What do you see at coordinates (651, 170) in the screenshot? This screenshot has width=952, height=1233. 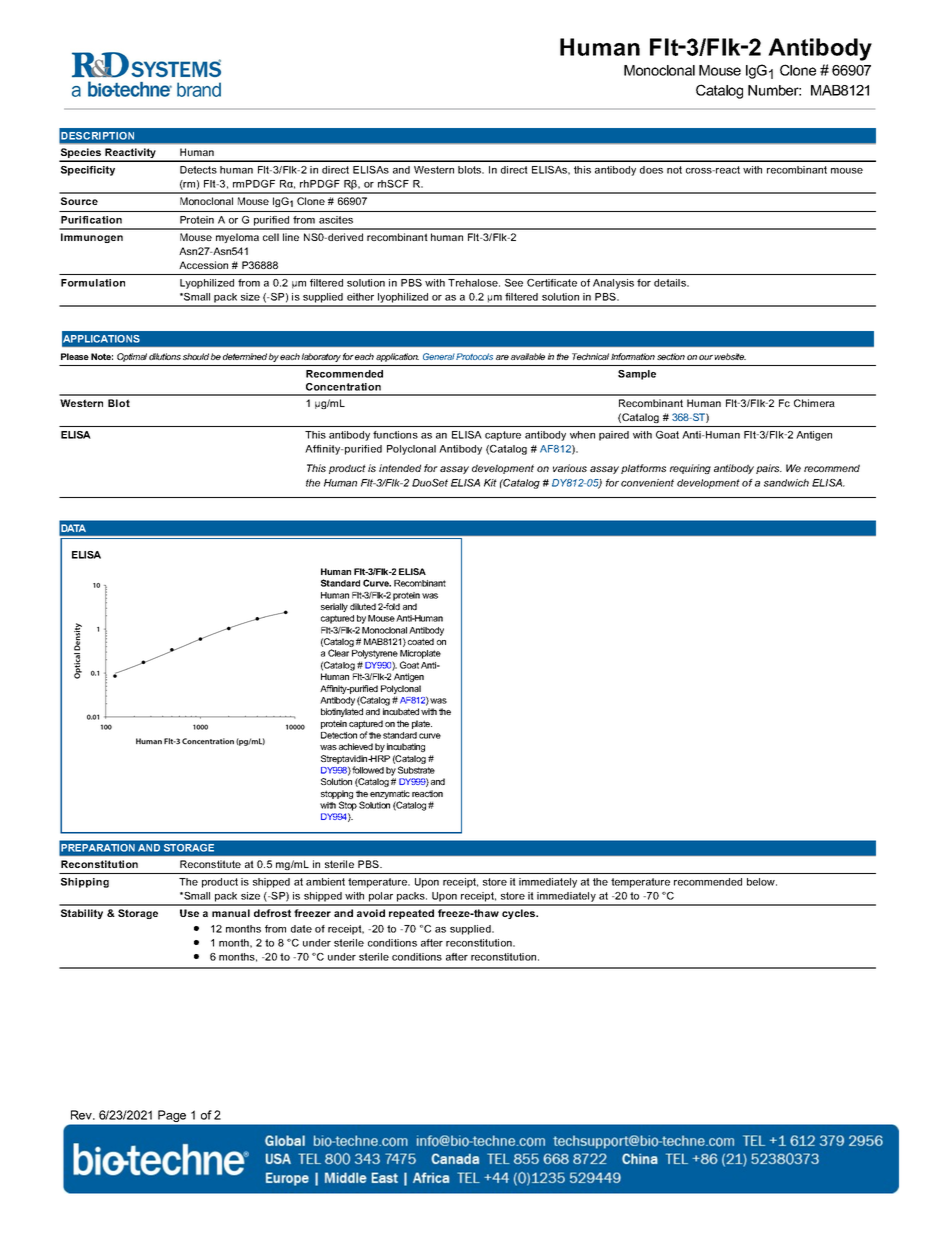 I see `does` at bounding box center [651, 170].
